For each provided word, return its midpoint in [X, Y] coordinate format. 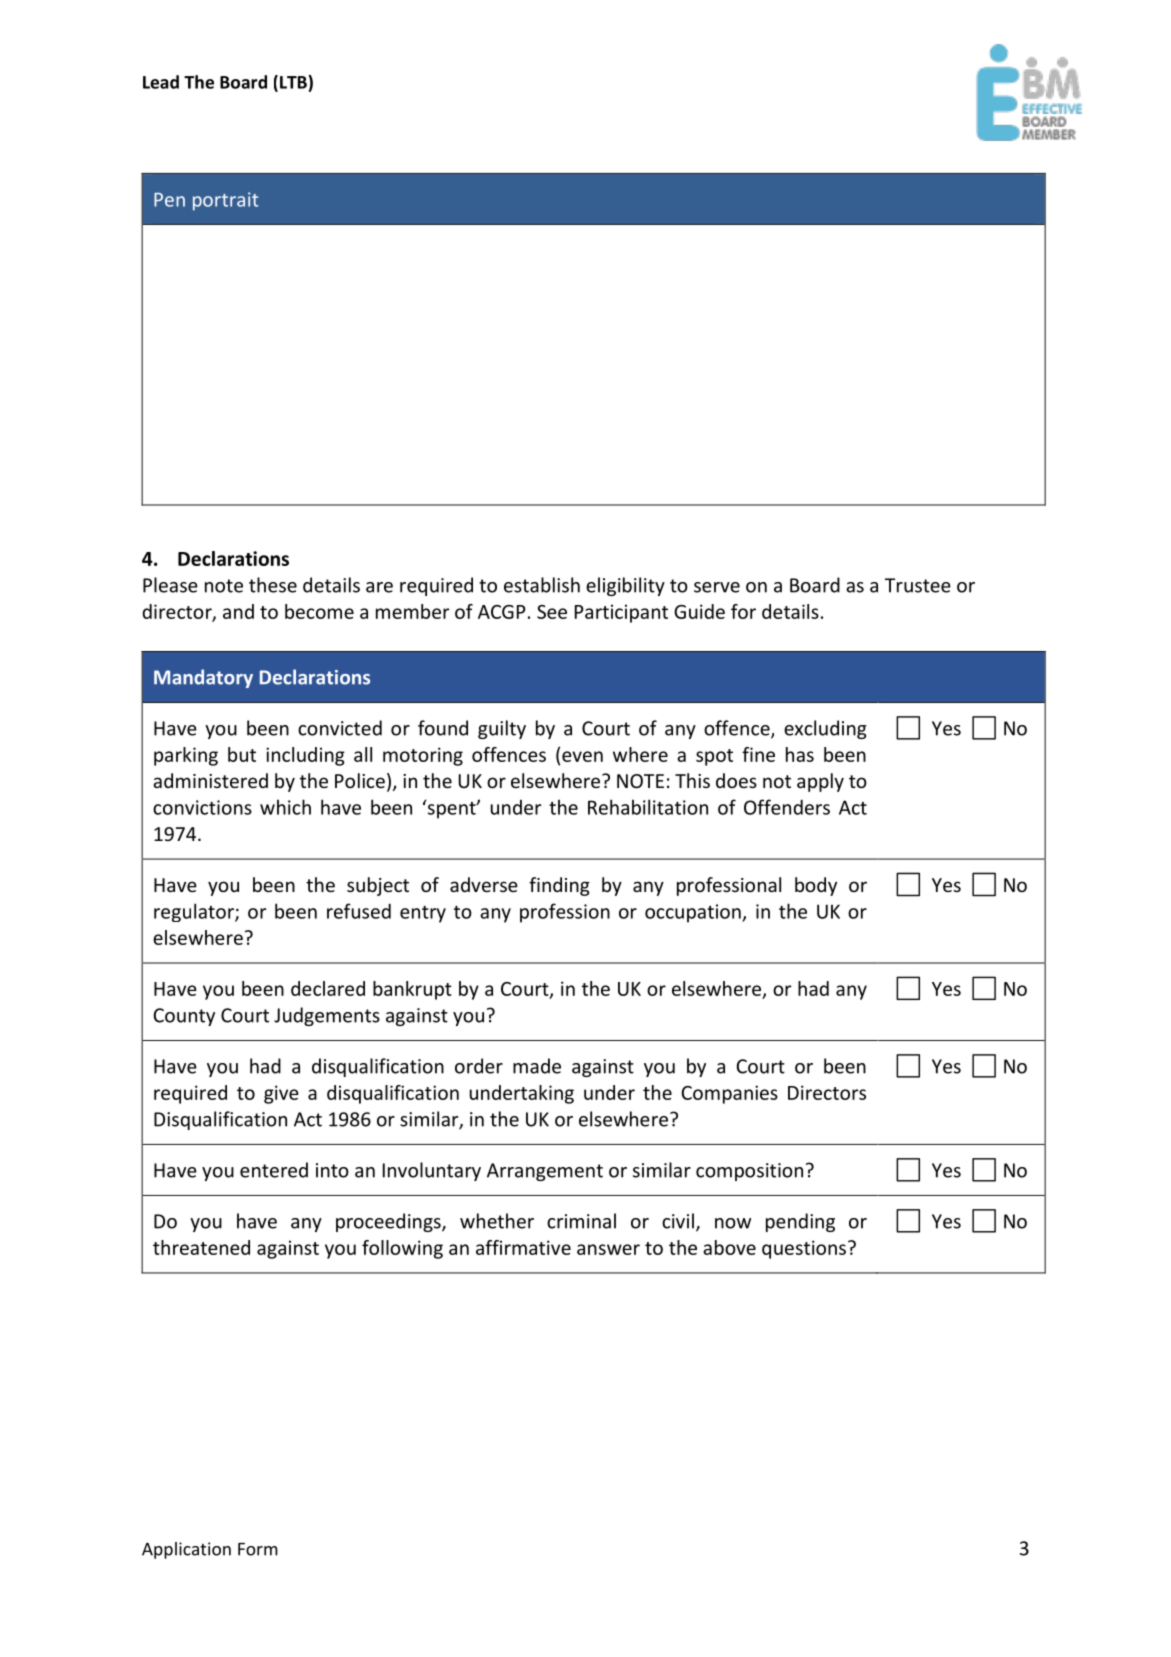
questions [804, 1249]
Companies [730, 1094]
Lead [161, 82]
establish [542, 585]
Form [258, 1549]
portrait [225, 201]
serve [717, 587]
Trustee [918, 585]
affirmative [523, 1247]
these [273, 585]
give [281, 1094]
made [537, 1066]
